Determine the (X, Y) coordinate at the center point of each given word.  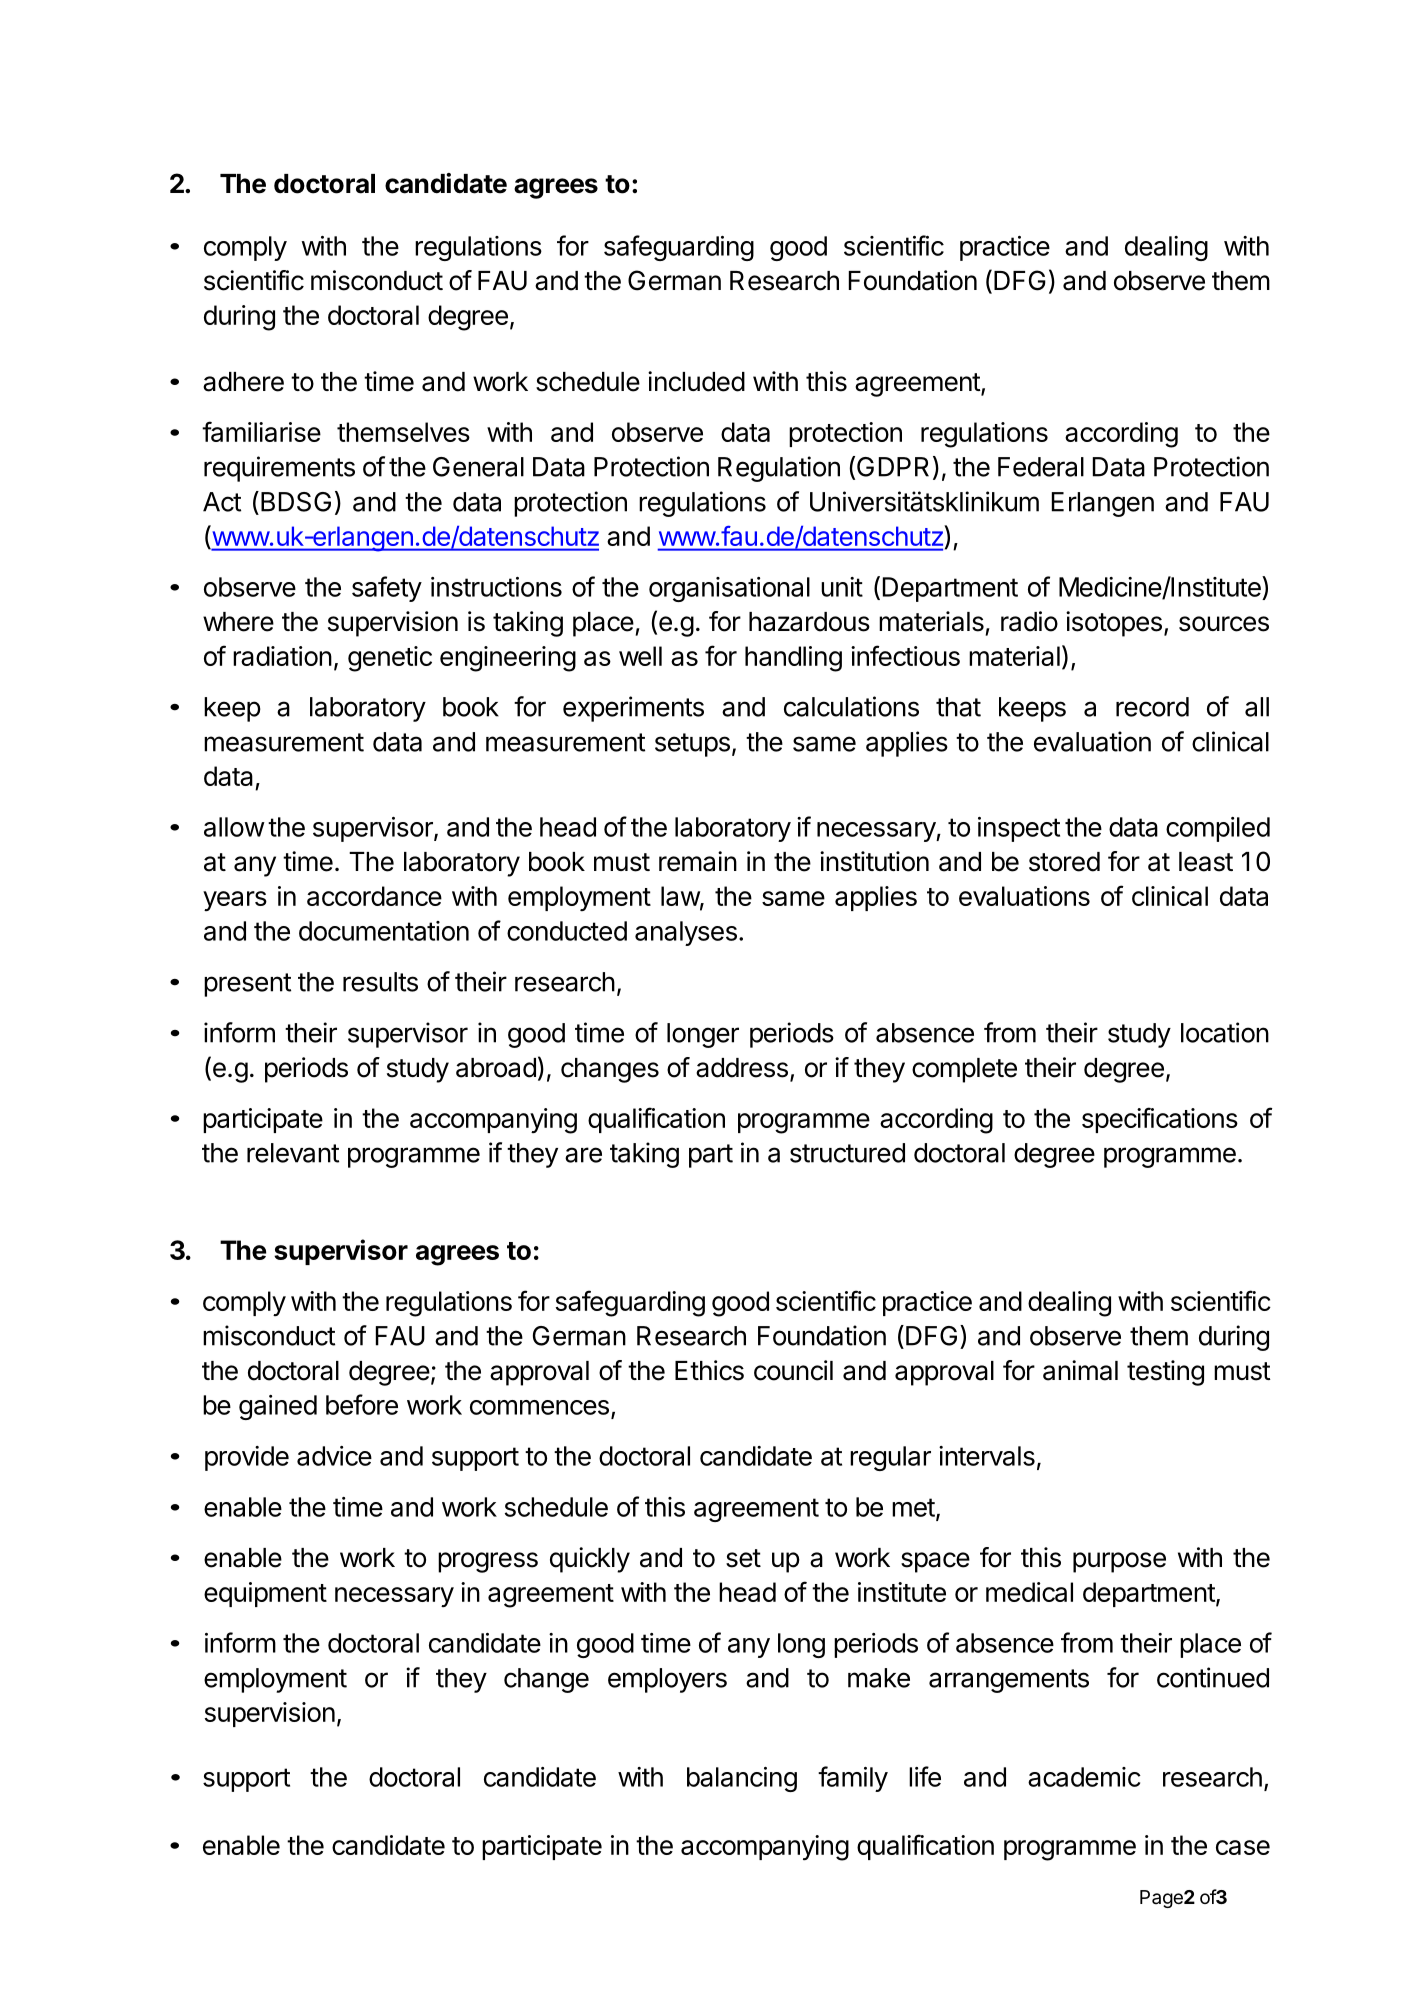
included (696, 381)
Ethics (709, 1370)
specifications (1160, 1120)
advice (334, 1456)
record (1152, 707)
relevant (293, 1153)
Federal (1041, 467)
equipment (265, 1594)
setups (692, 745)
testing (1165, 1373)
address (742, 1068)
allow (234, 827)
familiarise (261, 431)
